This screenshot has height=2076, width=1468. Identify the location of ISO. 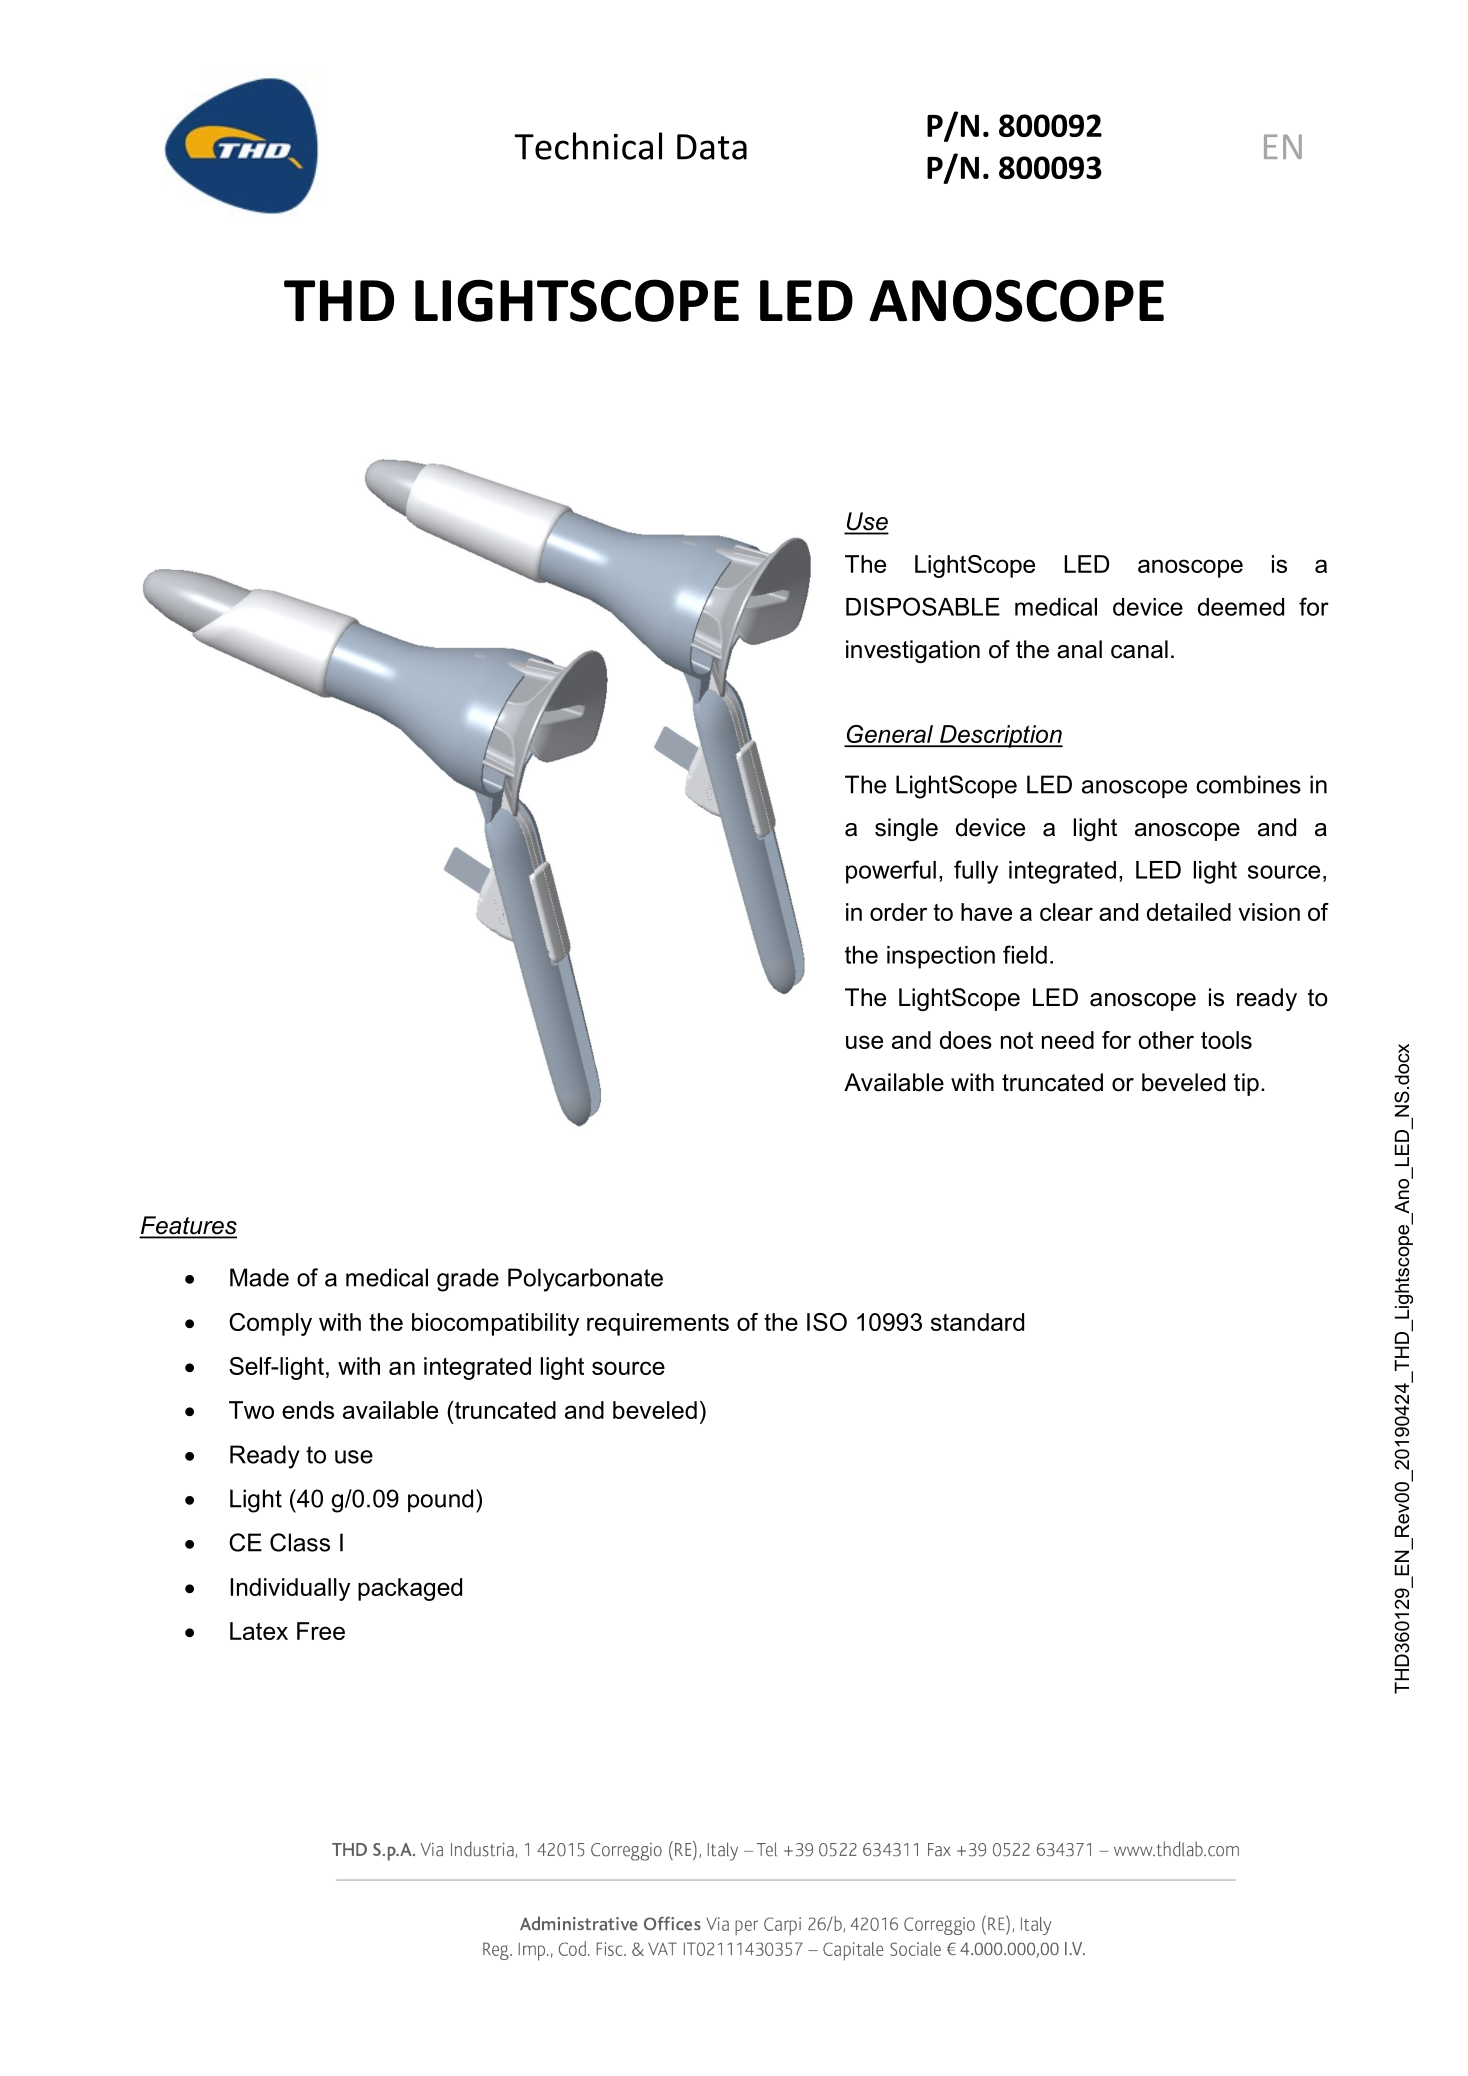
(827, 1322).
